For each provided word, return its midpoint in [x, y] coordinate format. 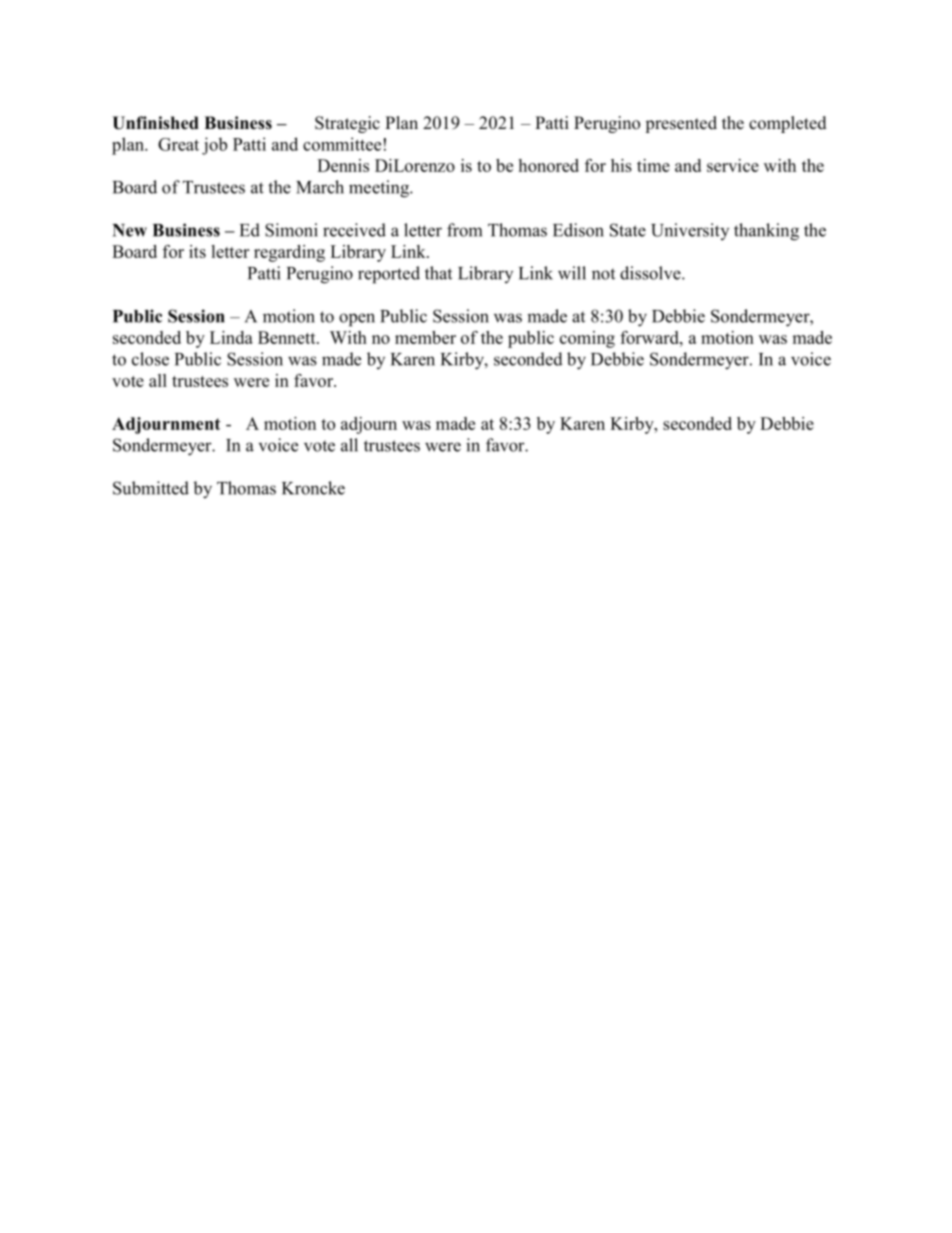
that [438, 273]
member [425, 337]
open [357, 320]
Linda [231, 337]
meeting [380, 189]
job [214, 146]
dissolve [651, 273]
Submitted [151, 488]
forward [650, 337]
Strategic [347, 124]
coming [587, 339]
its [197, 251]
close [150, 359]
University [690, 231]
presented [681, 124]
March [320, 187]
